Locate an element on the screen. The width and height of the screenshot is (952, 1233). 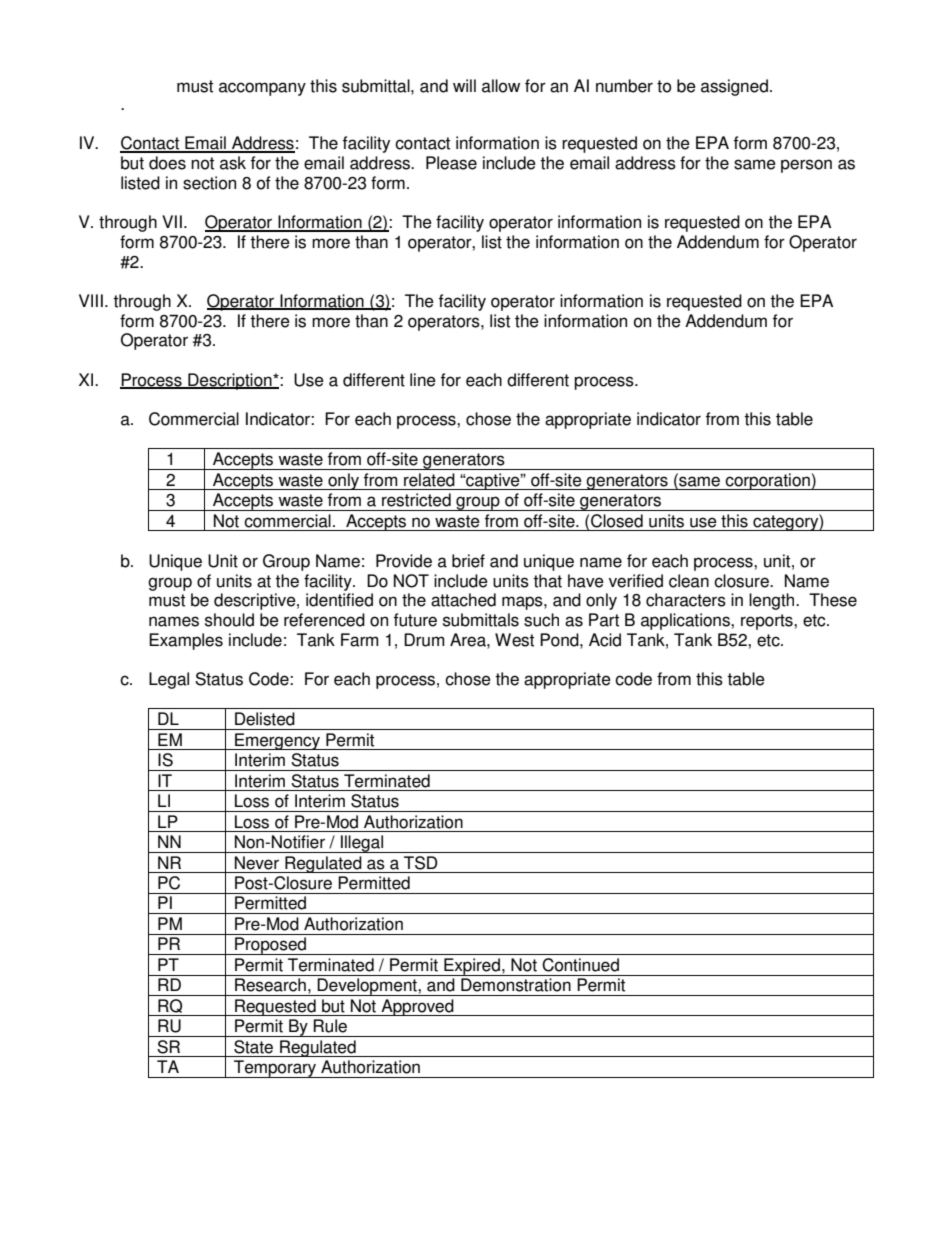
corporation is located at coordinates (768, 481).
